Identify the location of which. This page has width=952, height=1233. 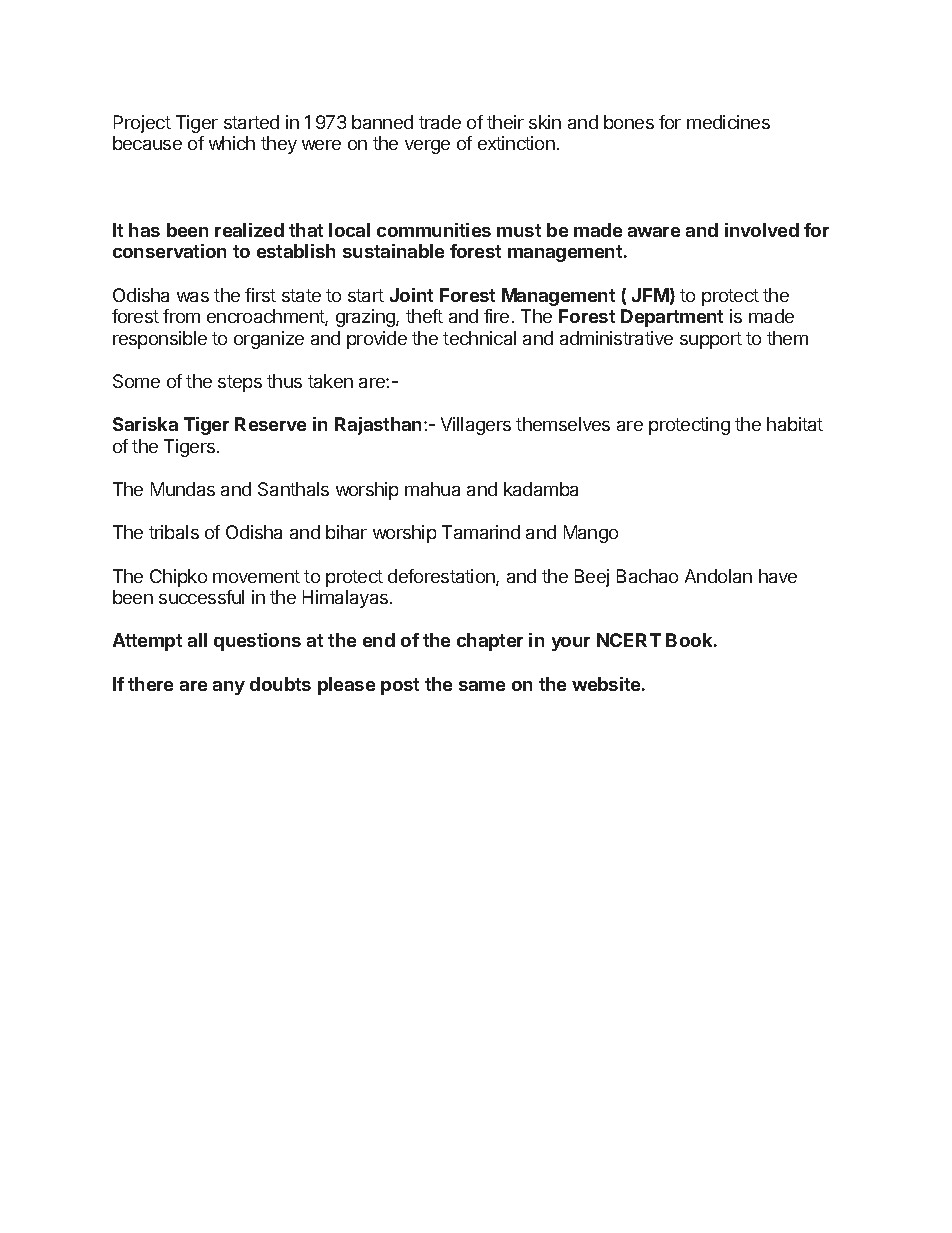
(232, 143).
